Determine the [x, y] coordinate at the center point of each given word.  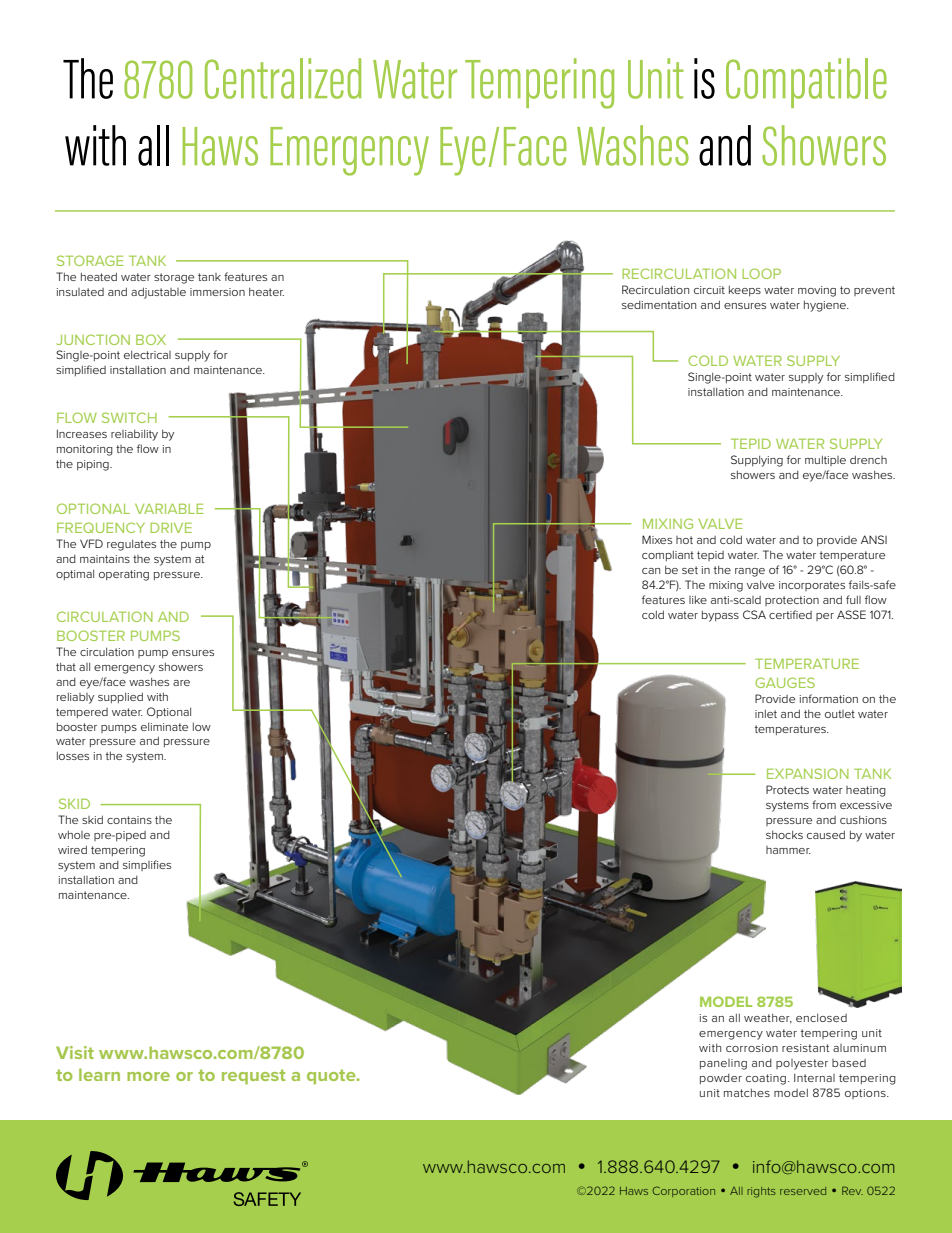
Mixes [657, 539]
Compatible [806, 83]
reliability [134, 435]
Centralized [283, 78]
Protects [787, 789]
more [148, 1076]
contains [129, 820]
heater [266, 292]
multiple [825, 461]
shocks [784, 835]
